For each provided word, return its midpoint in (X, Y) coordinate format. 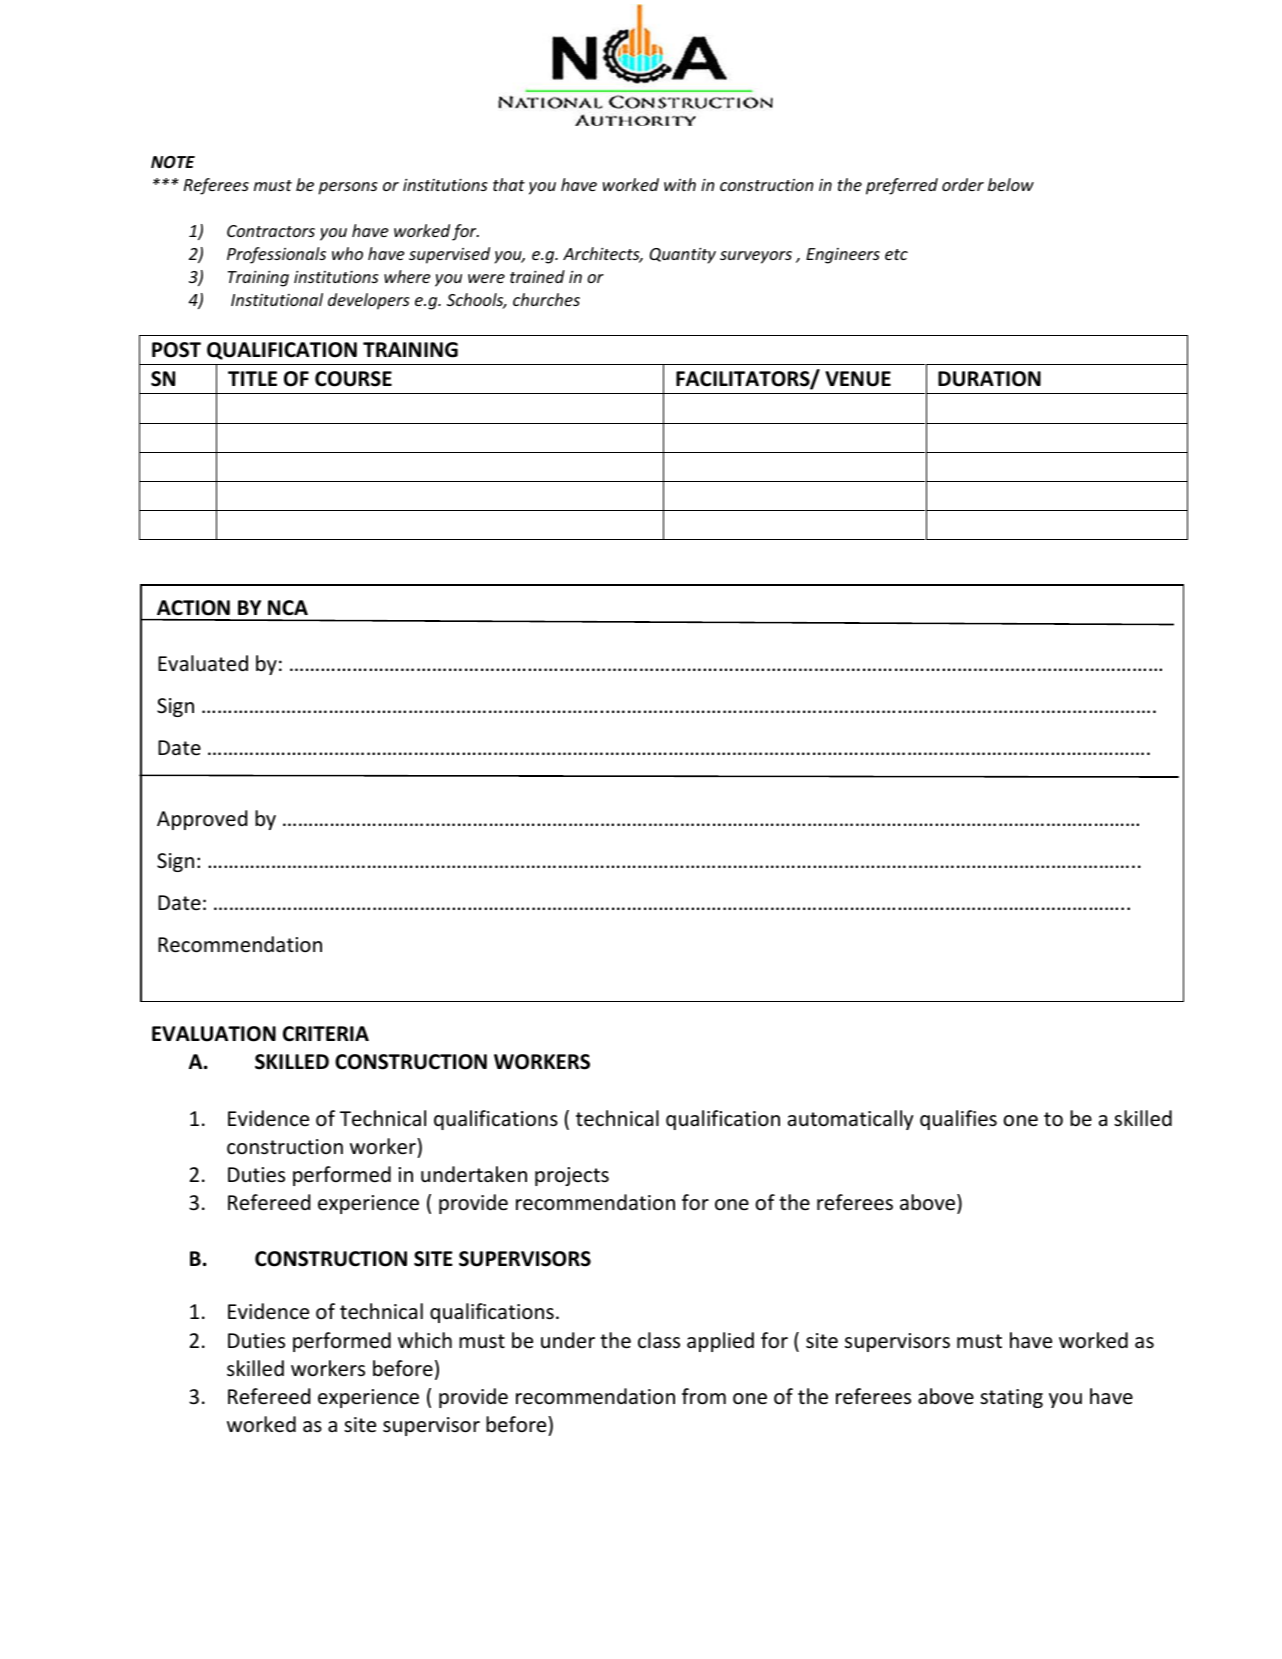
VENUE (858, 379)
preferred (902, 186)
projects (572, 1176)
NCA (288, 608)
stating (1011, 1398)
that (509, 184)
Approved (202, 820)
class (659, 1340)
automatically (850, 1120)
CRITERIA (326, 1034)
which (425, 1340)
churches (546, 299)
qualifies (958, 1120)
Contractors (271, 231)
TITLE (252, 378)
